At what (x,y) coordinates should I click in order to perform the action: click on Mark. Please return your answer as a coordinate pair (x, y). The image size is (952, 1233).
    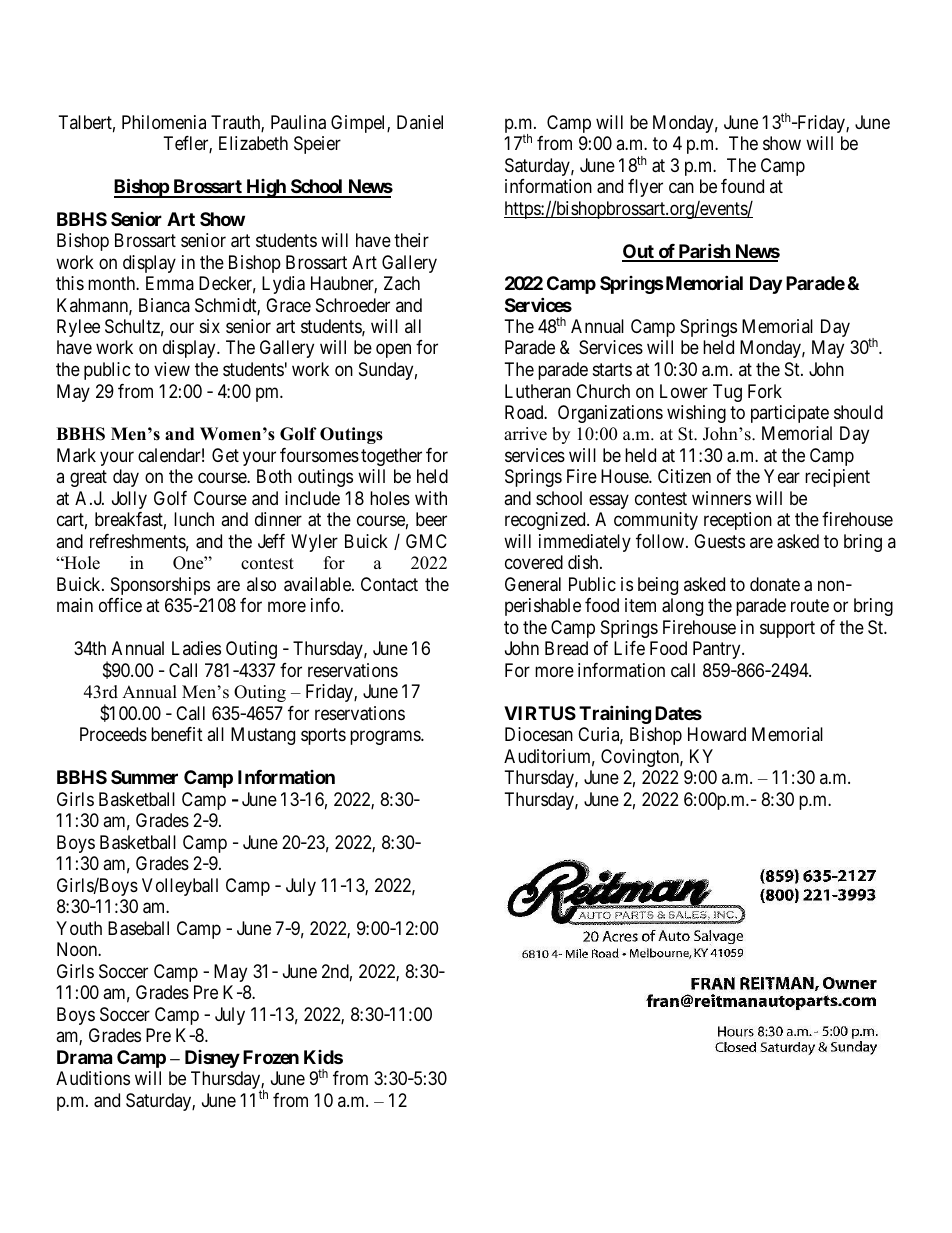
    Looking at the image, I should click on (76, 455).
